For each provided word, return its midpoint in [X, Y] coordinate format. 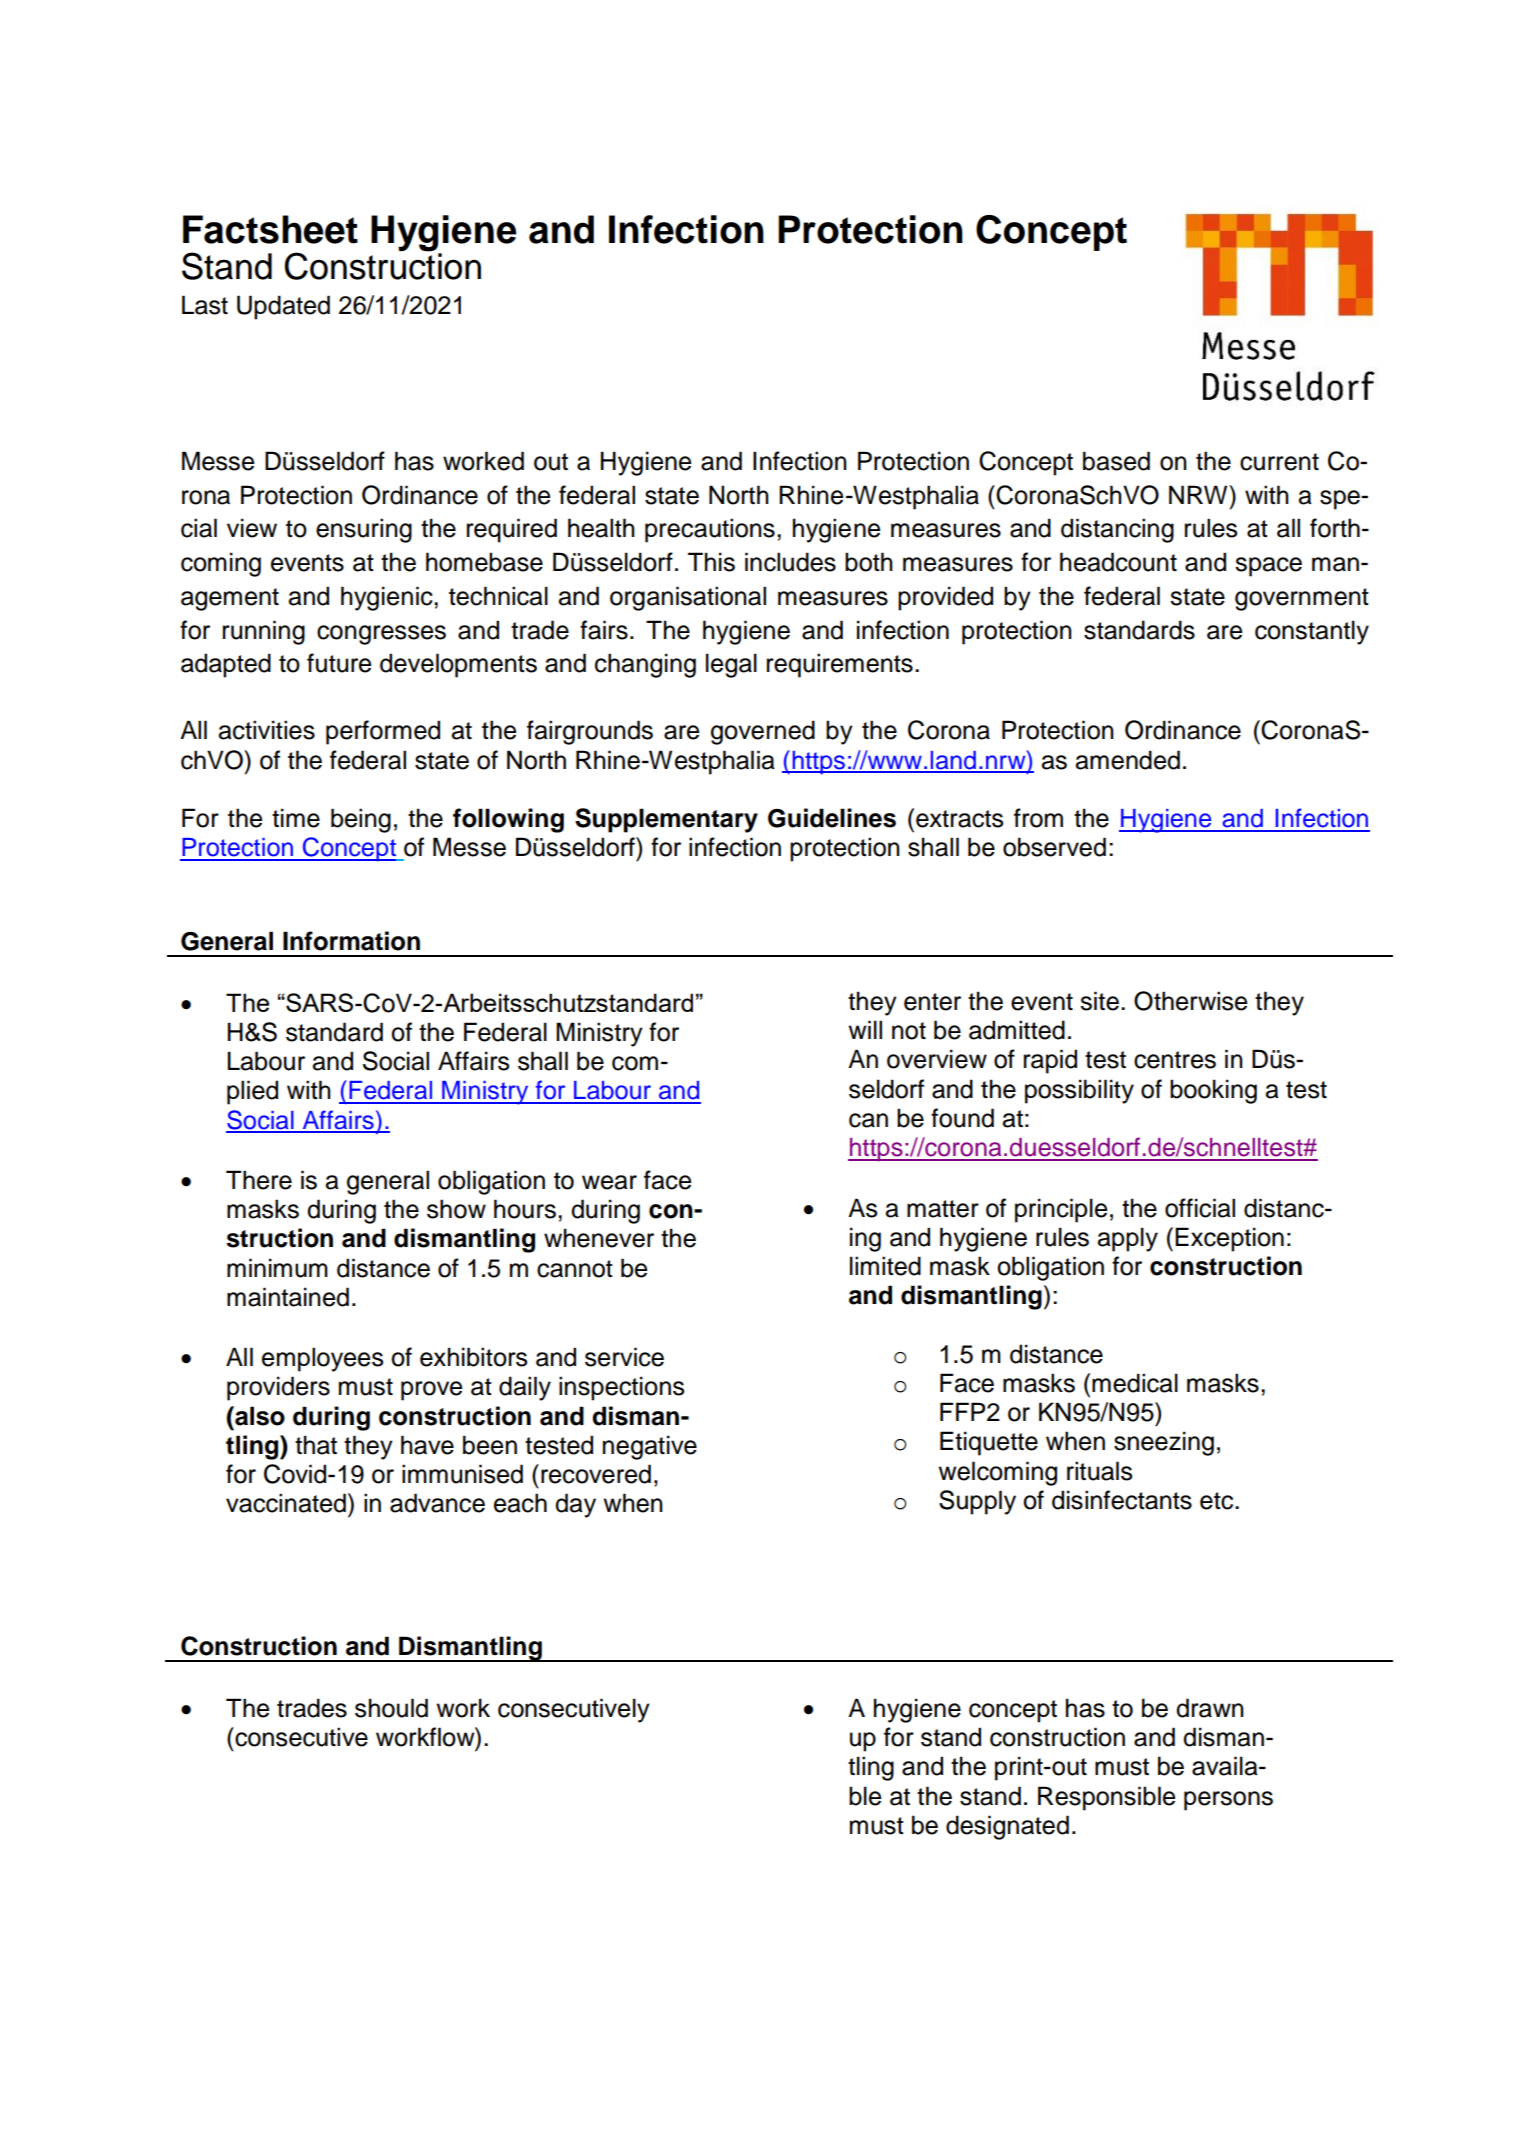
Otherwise [1190, 1001]
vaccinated [286, 1503]
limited [885, 1266]
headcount [1118, 562]
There [259, 1180]
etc [1218, 1501]
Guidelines [832, 818]
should [391, 1708]
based [1116, 461]
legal [731, 665]
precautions [710, 530]
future [339, 663]
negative [650, 1447]
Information [351, 941]
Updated [283, 307]
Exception [1229, 1239]
